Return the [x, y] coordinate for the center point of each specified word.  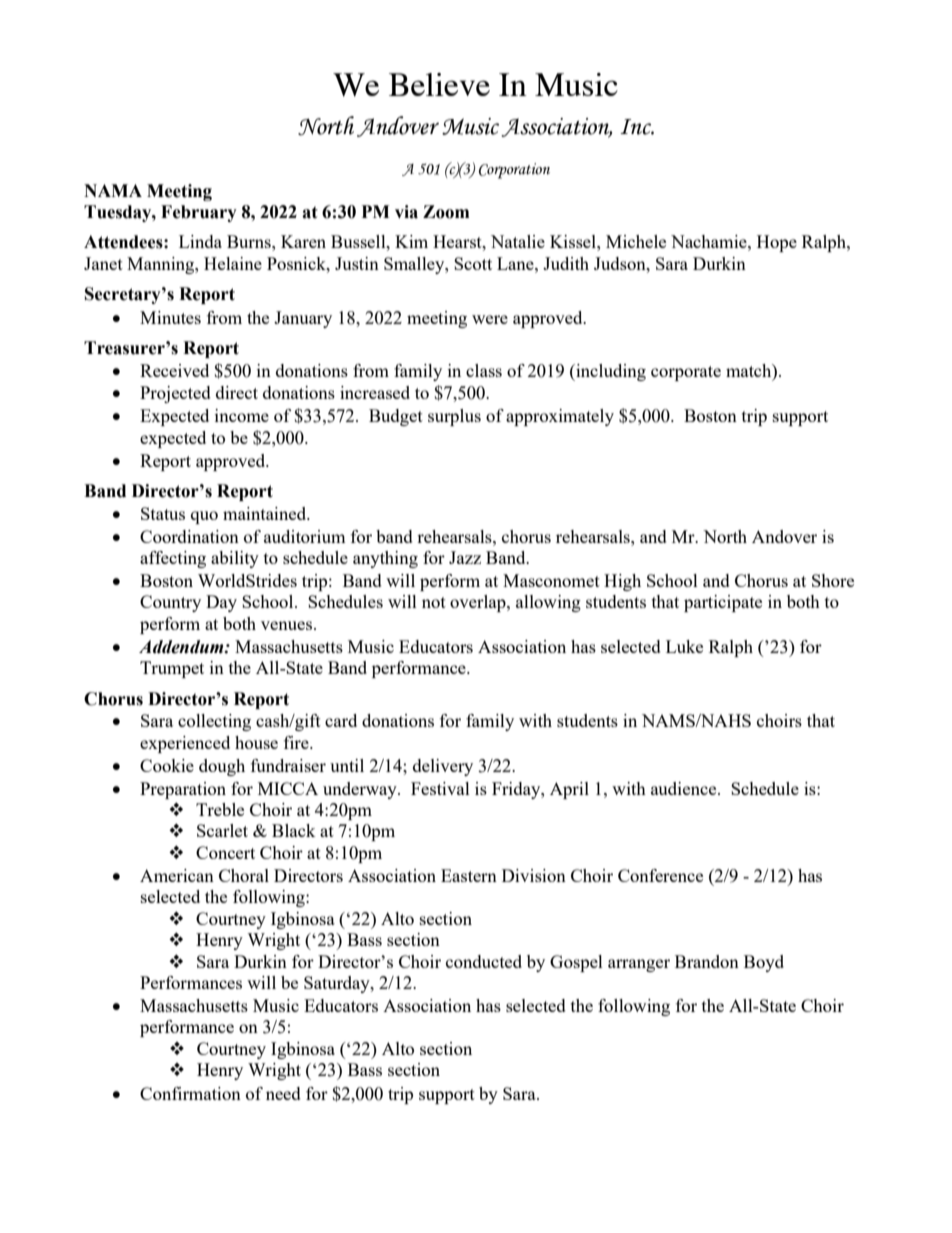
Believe [439, 84]
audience [685, 788]
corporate [686, 373]
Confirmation [190, 1093]
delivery [443, 767]
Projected [175, 394]
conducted [484, 961]
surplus [454, 417]
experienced [185, 744]
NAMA [113, 190]
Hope [777, 243]
